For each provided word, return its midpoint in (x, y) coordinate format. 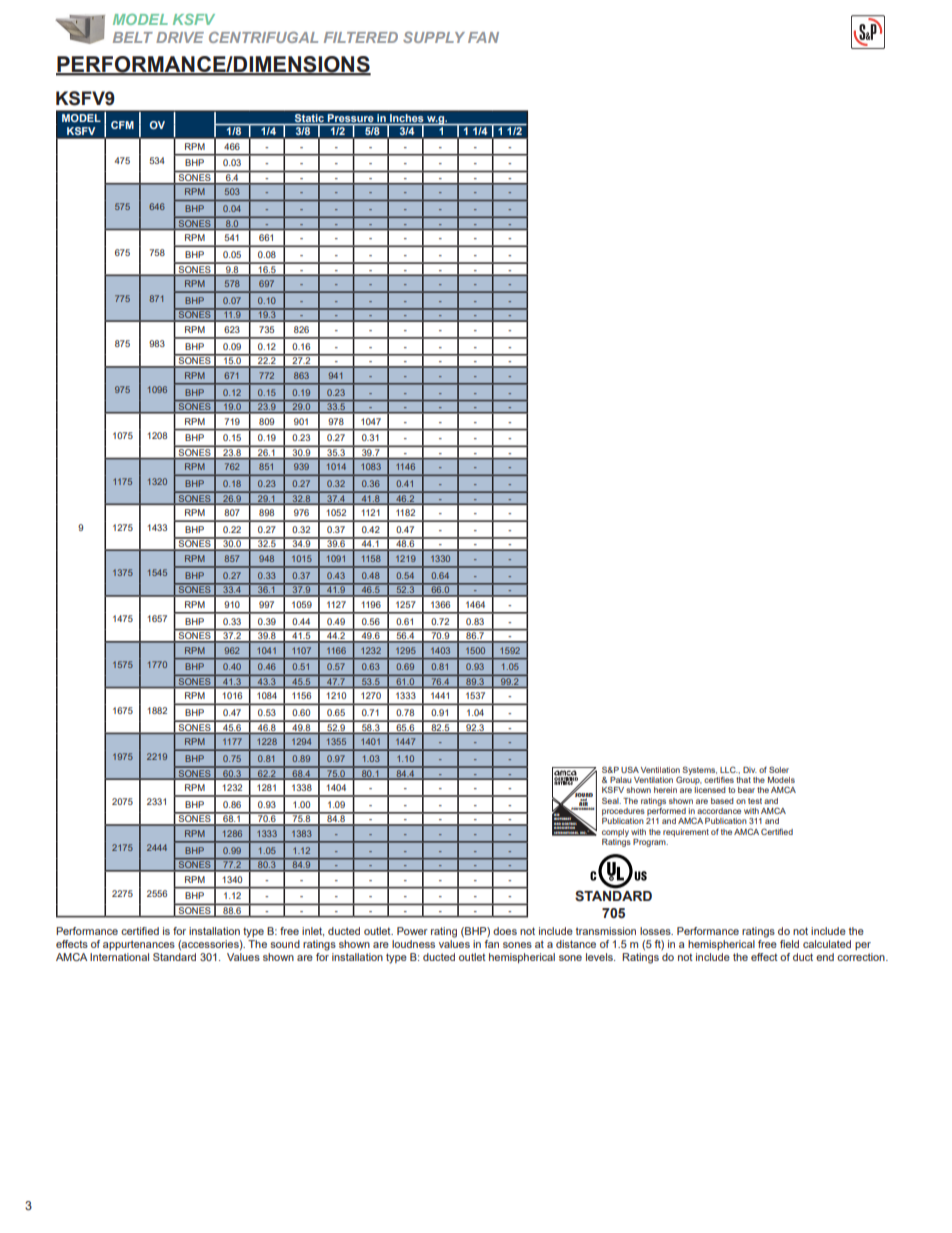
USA (630, 769)
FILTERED (361, 37)
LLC (729, 769)
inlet (313, 932)
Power (412, 931)
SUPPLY (434, 37)
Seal (611, 800)
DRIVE (180, 37)
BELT (133, 37)
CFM (122, 125)
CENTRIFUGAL (263, 37)
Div (750, 770)
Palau (621, 780)
